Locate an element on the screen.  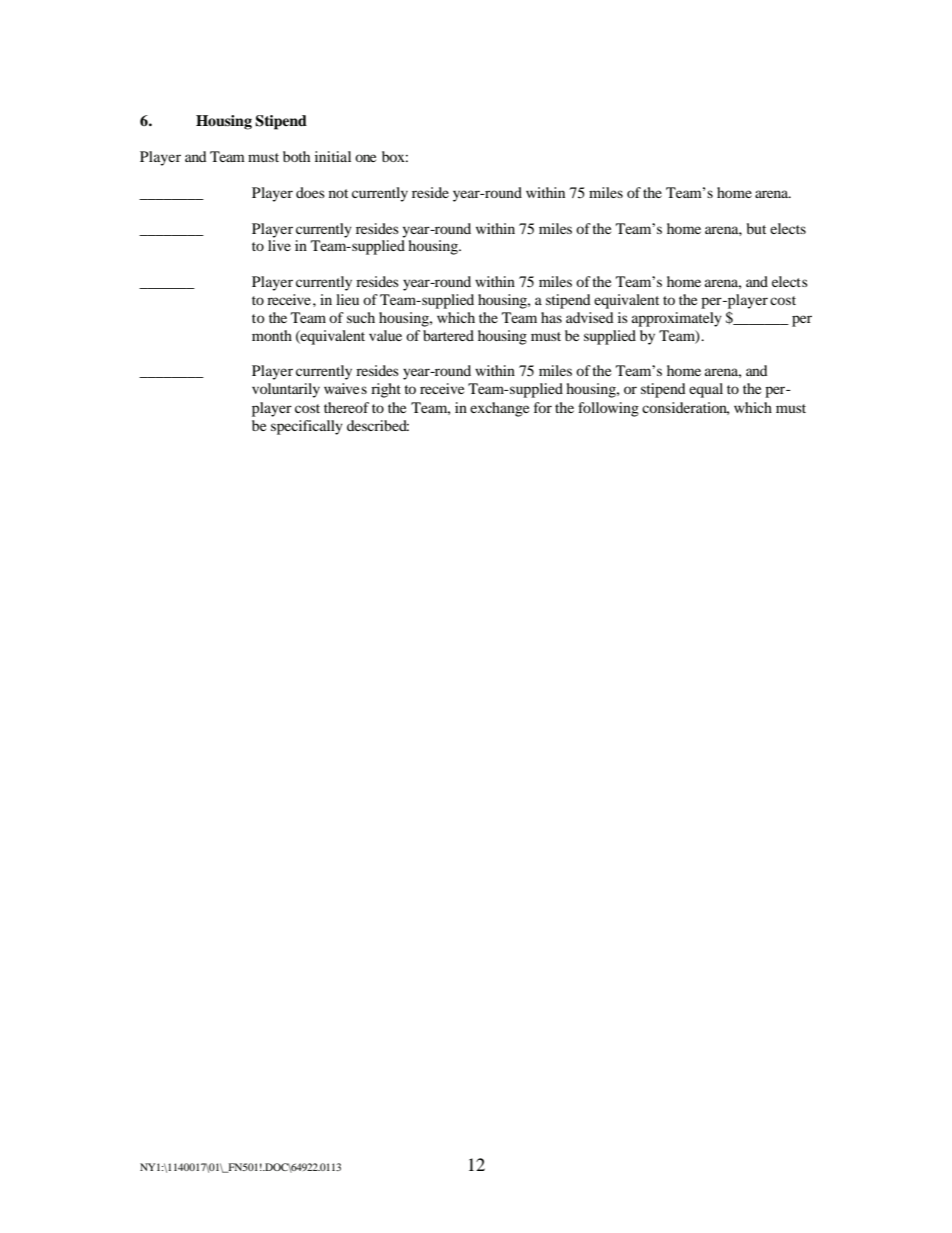
advised is located at coordinates (590, 317).
